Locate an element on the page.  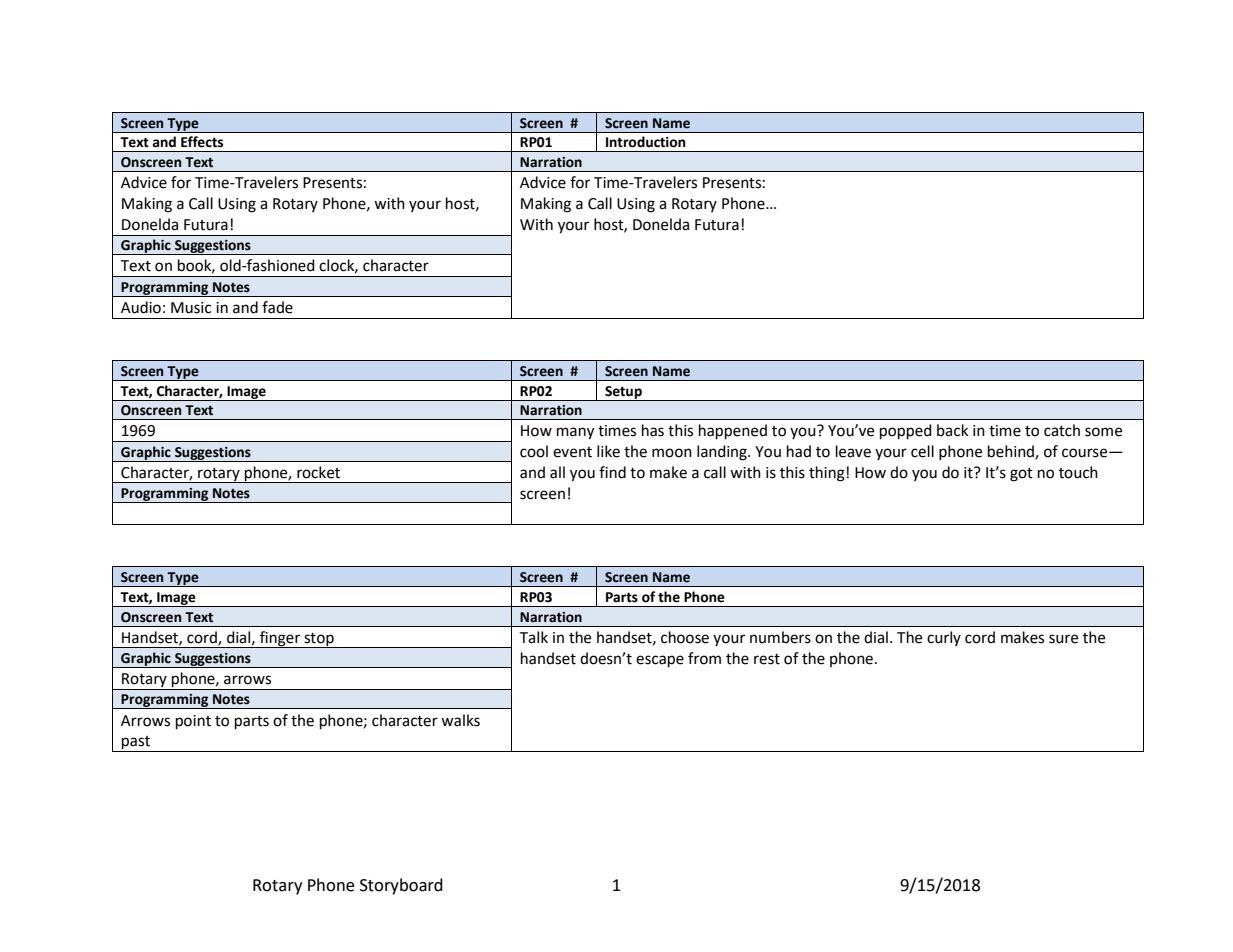
Setup is located at coordinates (623, 393).
